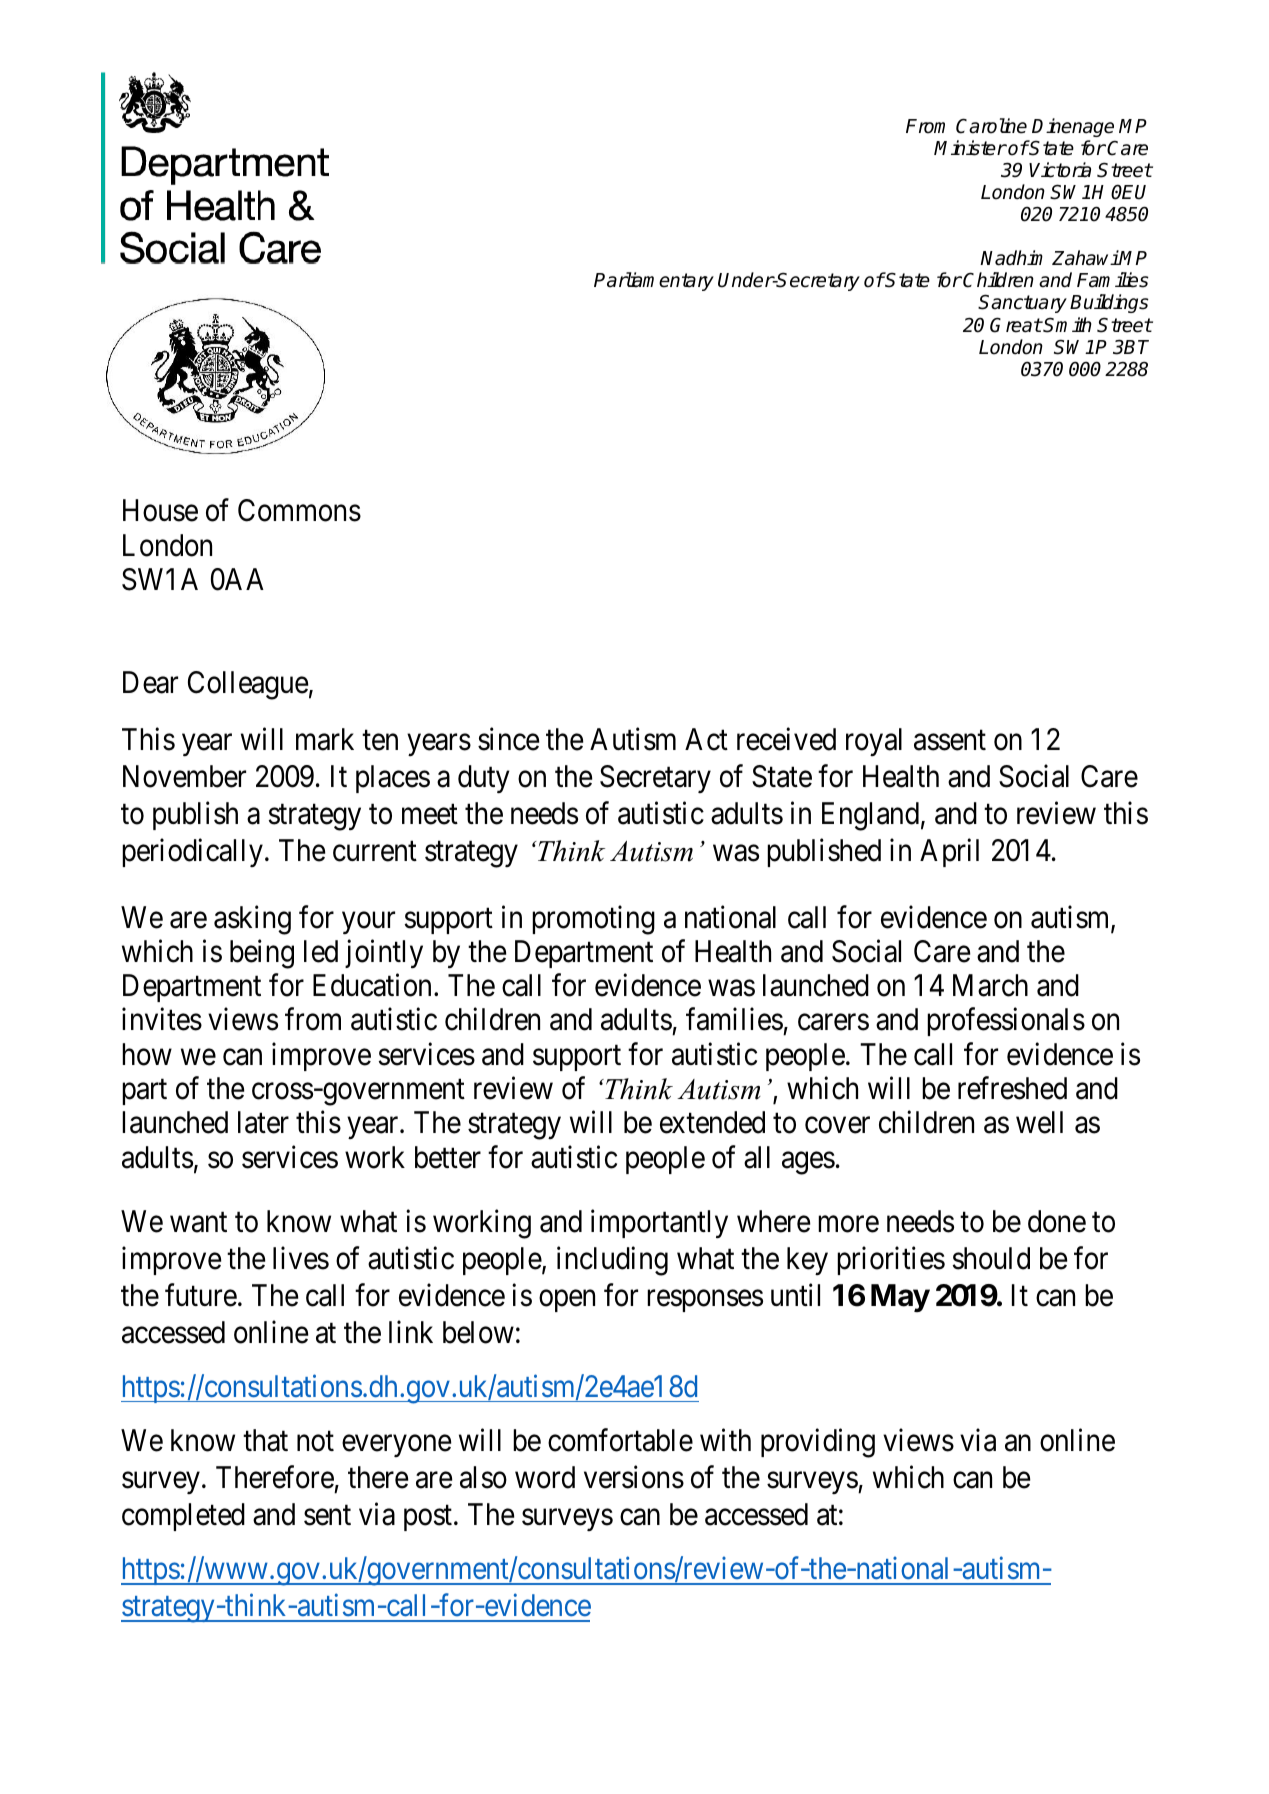  Describe the element at coordinates (949, 852) in the image. I see `April` at that location.
